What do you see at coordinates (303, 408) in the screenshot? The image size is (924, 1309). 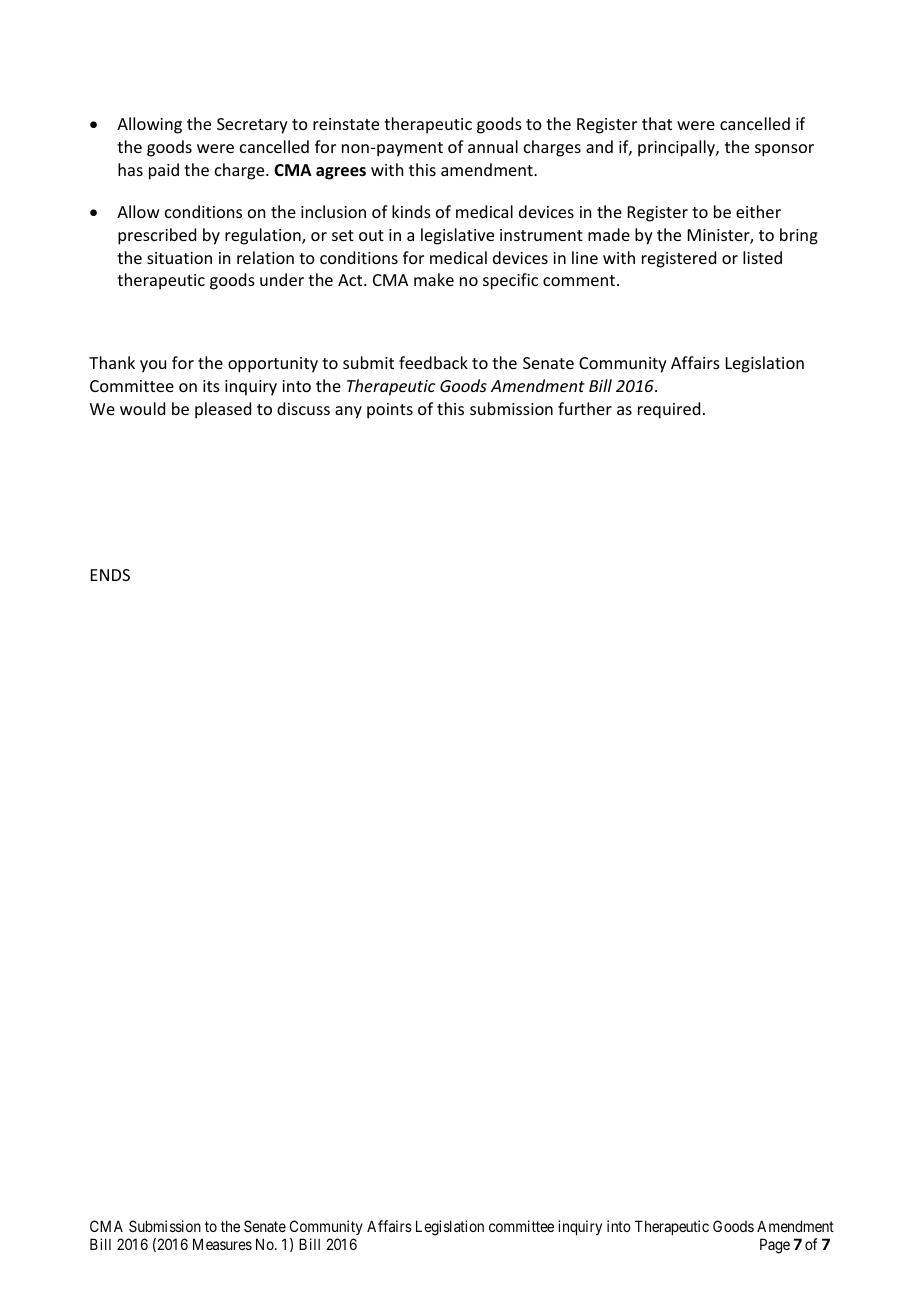 I see `discuss` at bounding box center [303, 408].
